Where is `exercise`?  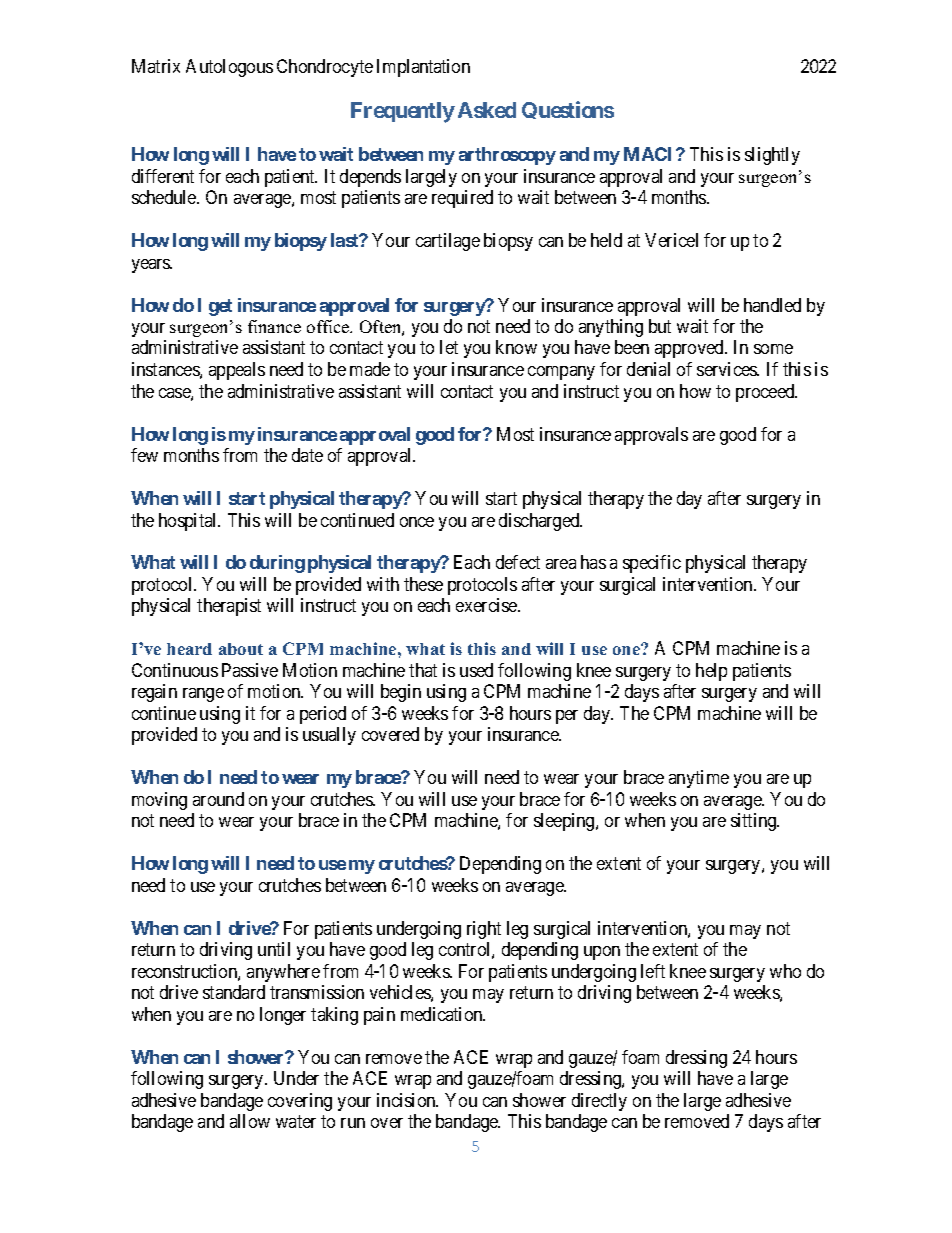
exercise is located at coordinates (487, 605).
